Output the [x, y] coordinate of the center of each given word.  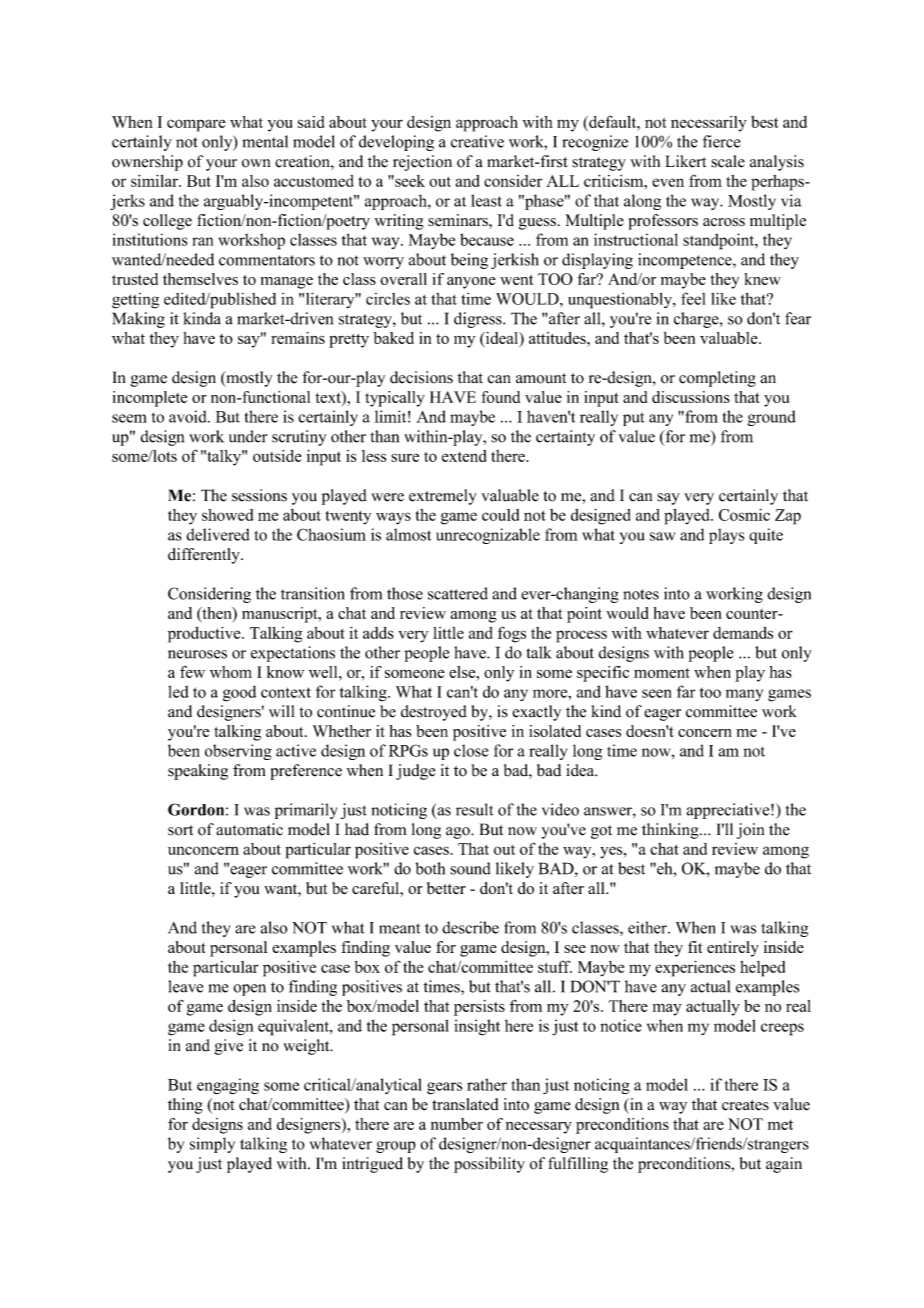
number [457, 1124]
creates [745, 1105]
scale [728, 161]
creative [477, 141]
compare [196, 125]
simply [212, 1145]
